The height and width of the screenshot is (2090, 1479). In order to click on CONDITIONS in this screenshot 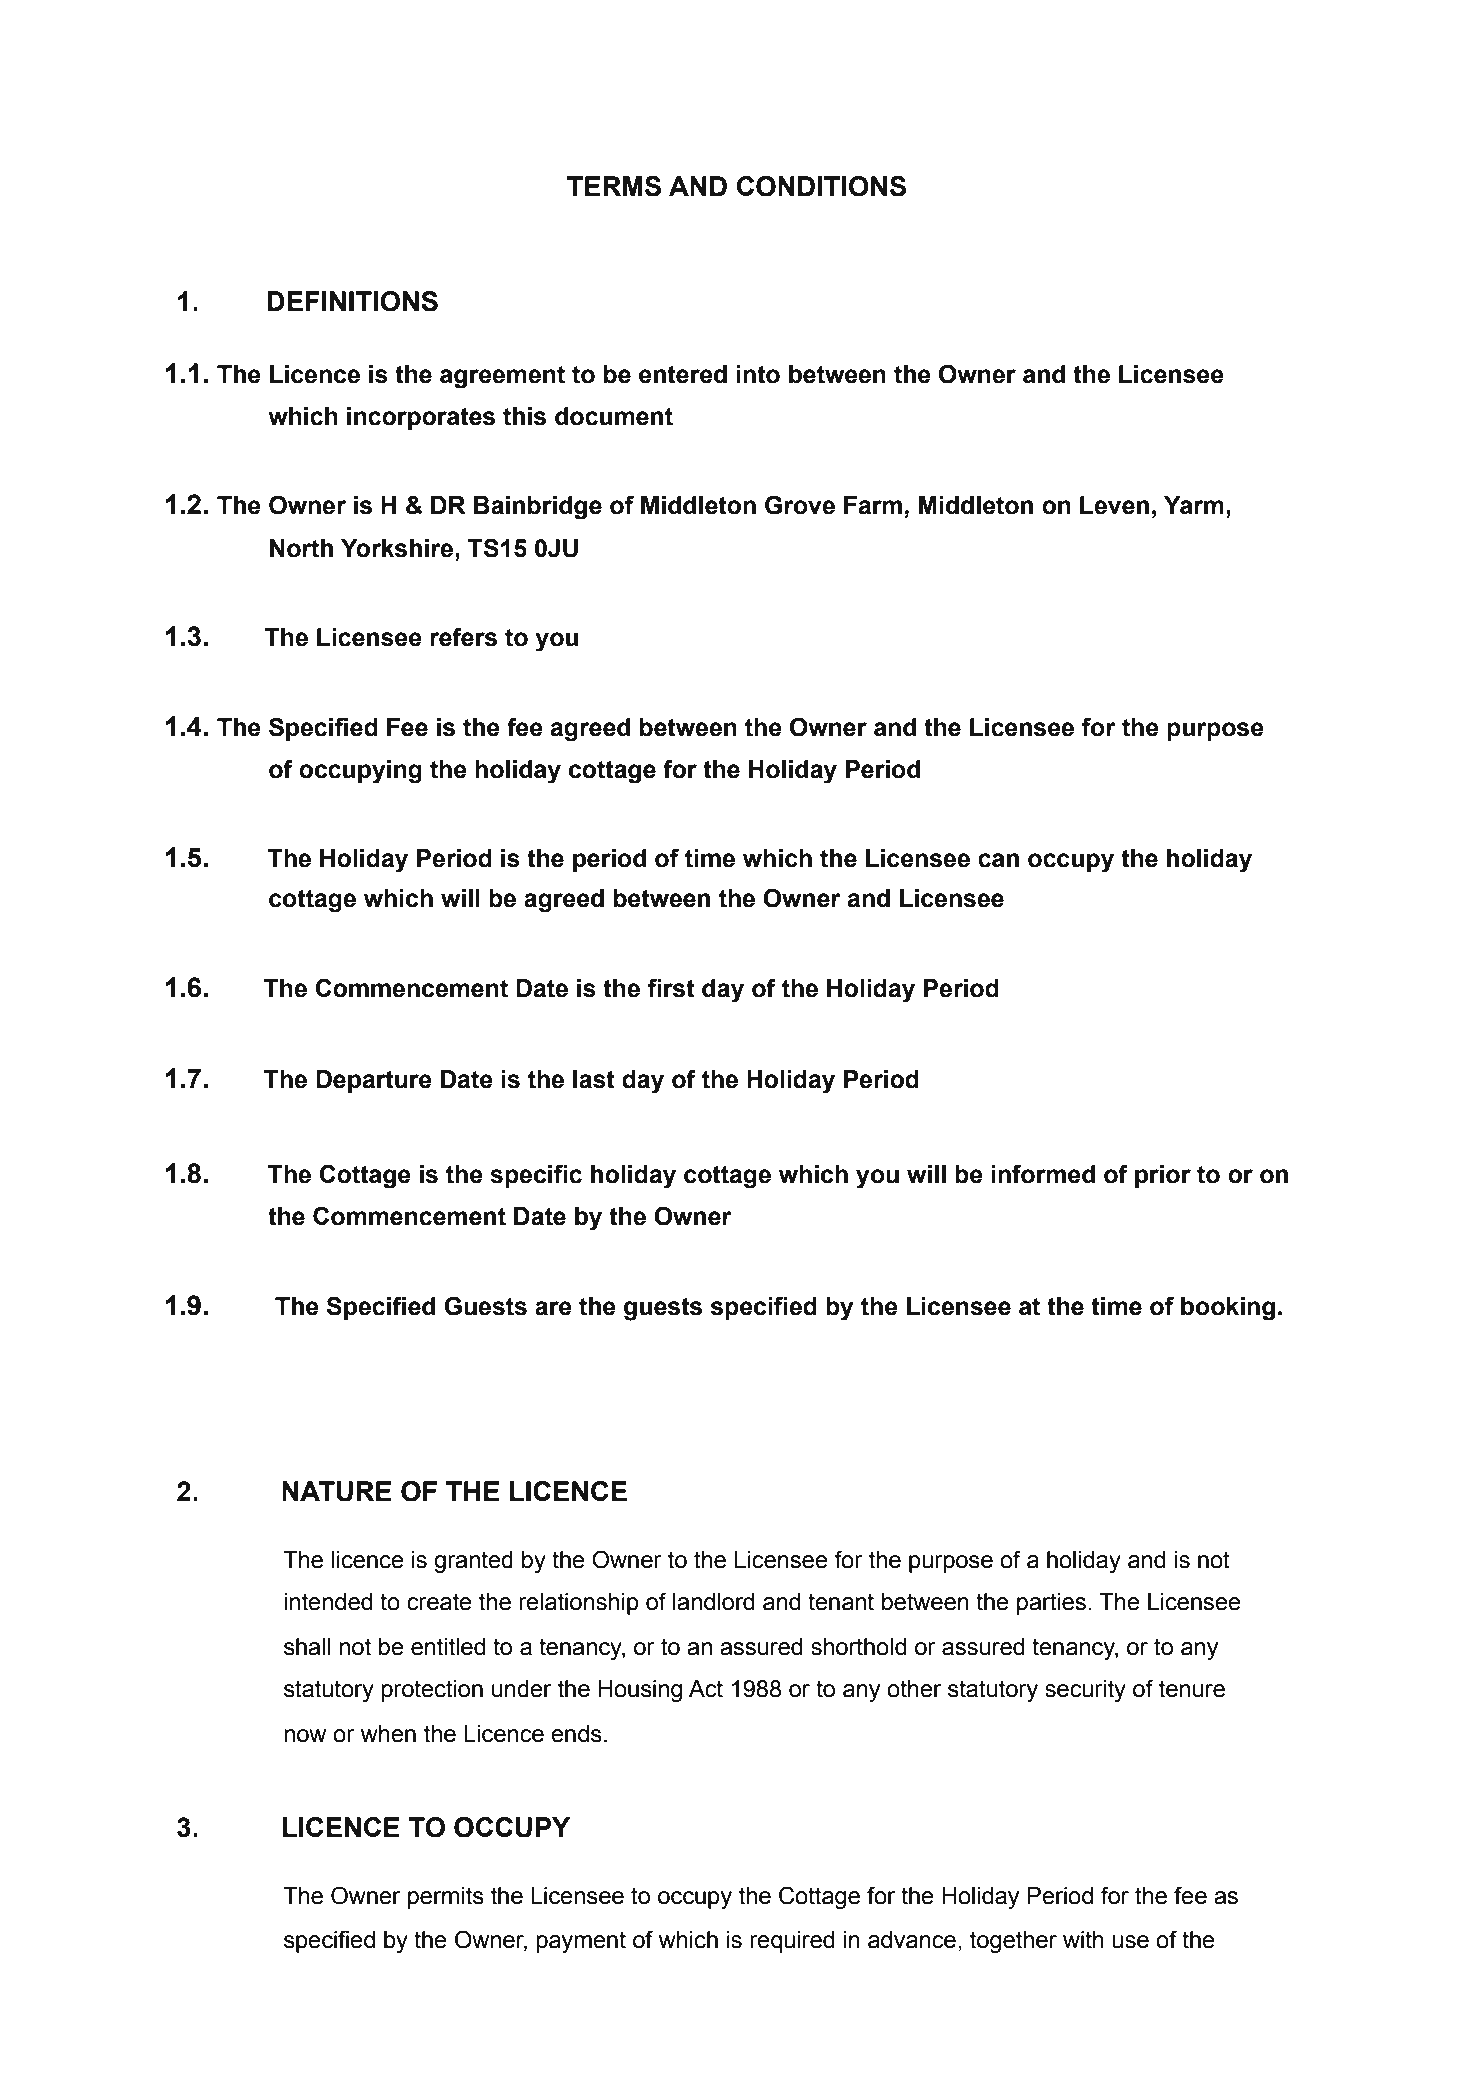, I will do `click(821, 186)`.
